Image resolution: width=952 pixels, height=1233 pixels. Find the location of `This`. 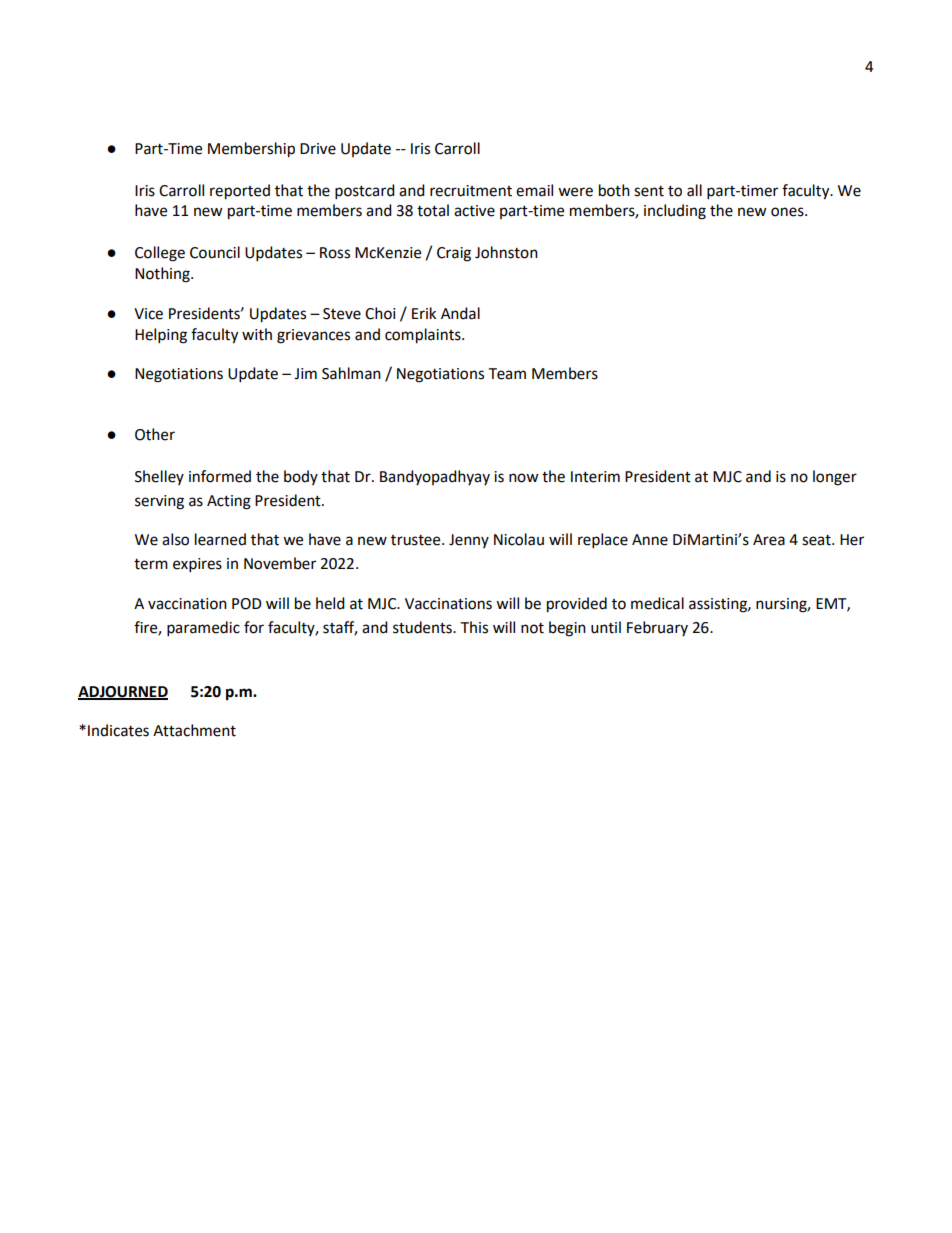

This is located at coordinates (474, 627).
